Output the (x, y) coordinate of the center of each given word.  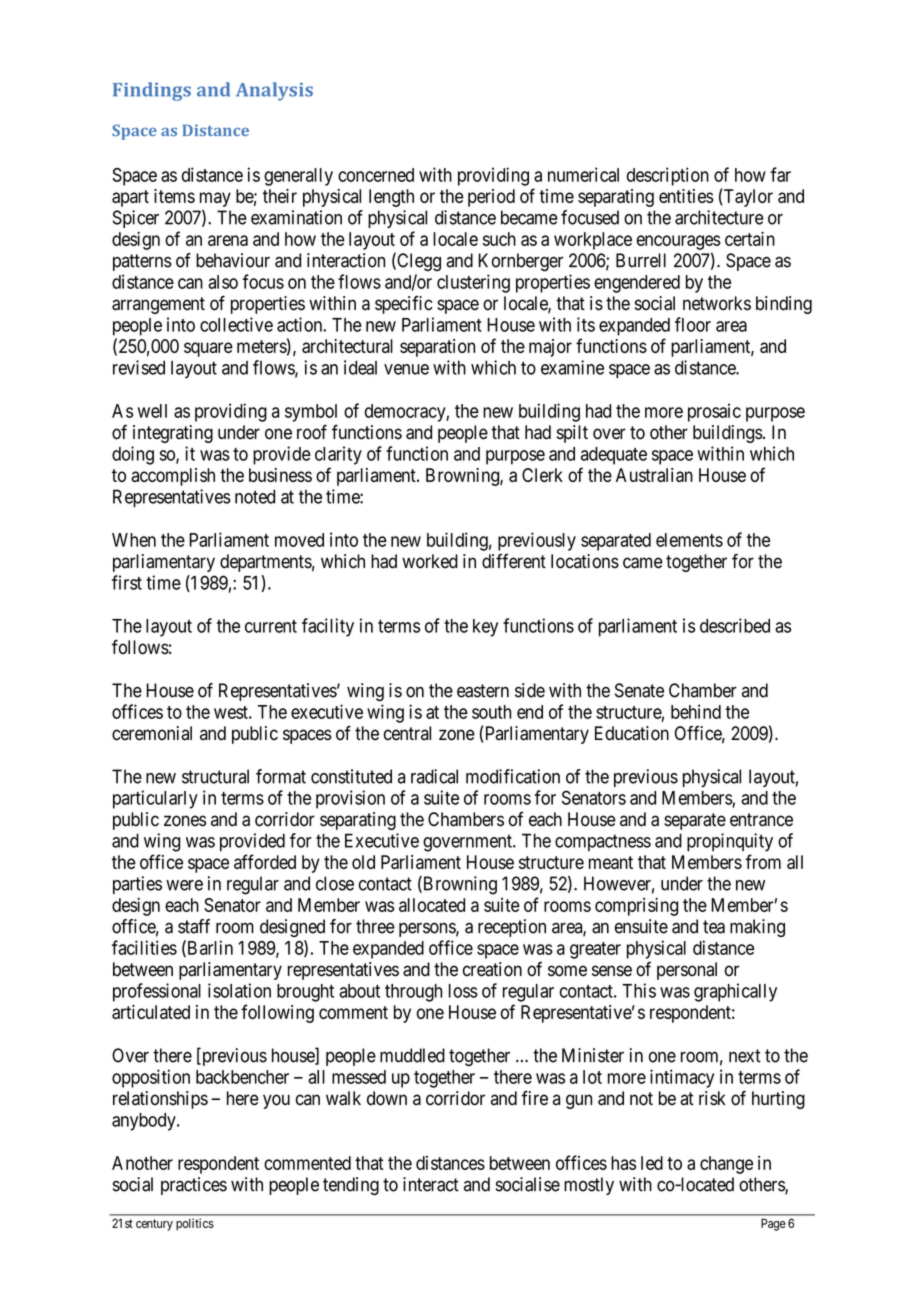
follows (140, 647)
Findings (152, 91)
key (485, 628)
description (668, 176)
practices (194, 1186)
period (491, 198)
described (735, 625)
